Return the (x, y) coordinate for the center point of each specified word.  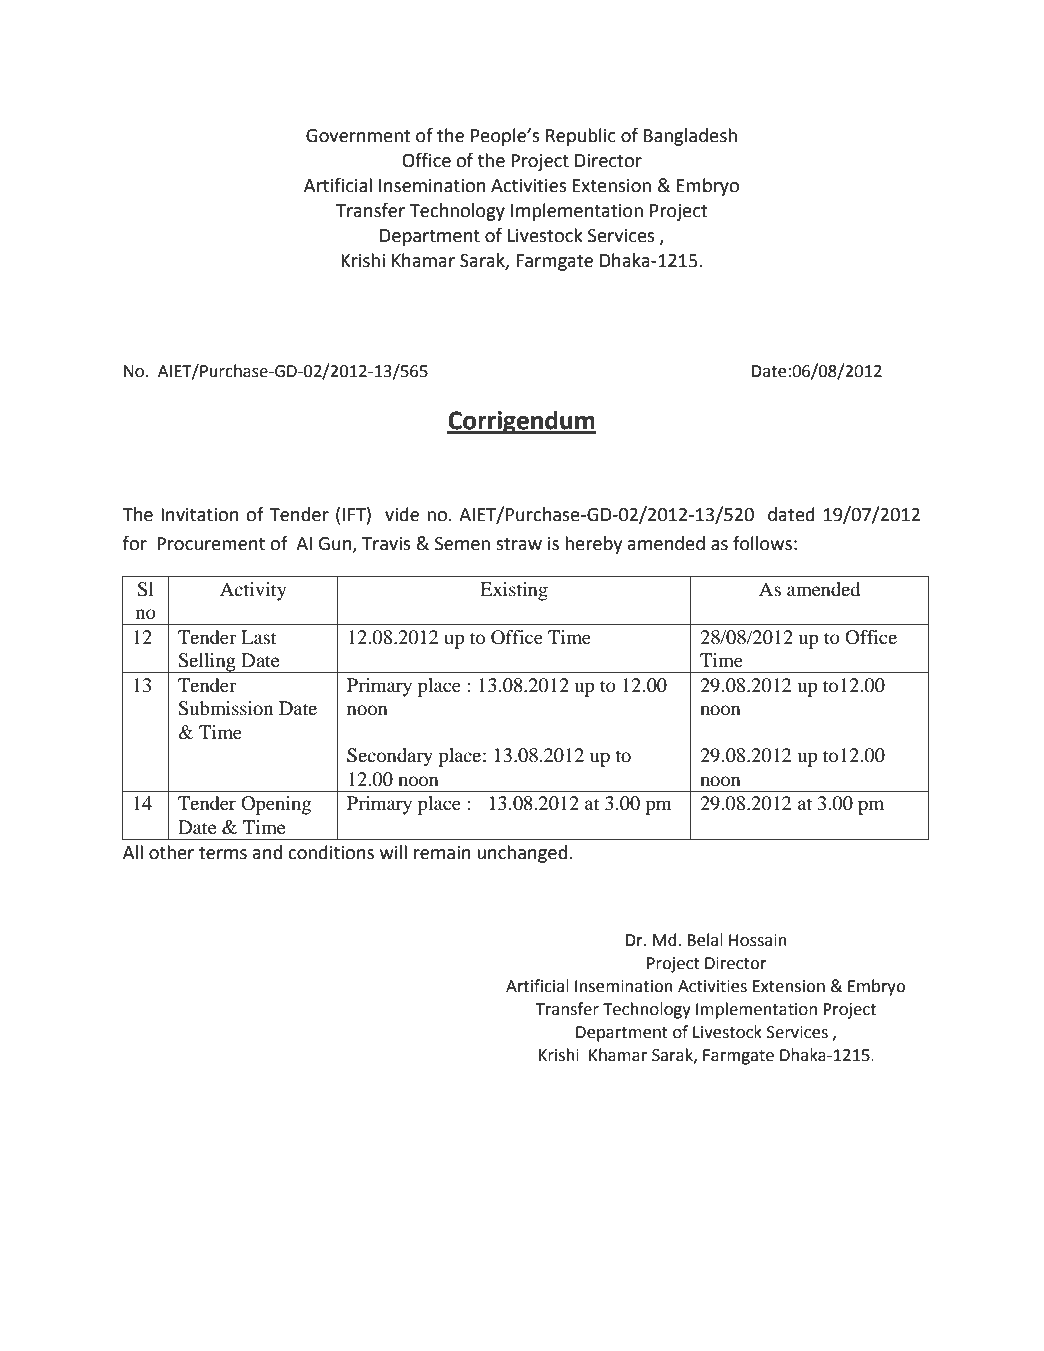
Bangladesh (690, 137)
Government (358, 136)
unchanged (522, 854)
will (393, 852)
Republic (581, 137)
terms (223, 853)
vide (402, 514)
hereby (593, 545)
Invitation (200, 515)
